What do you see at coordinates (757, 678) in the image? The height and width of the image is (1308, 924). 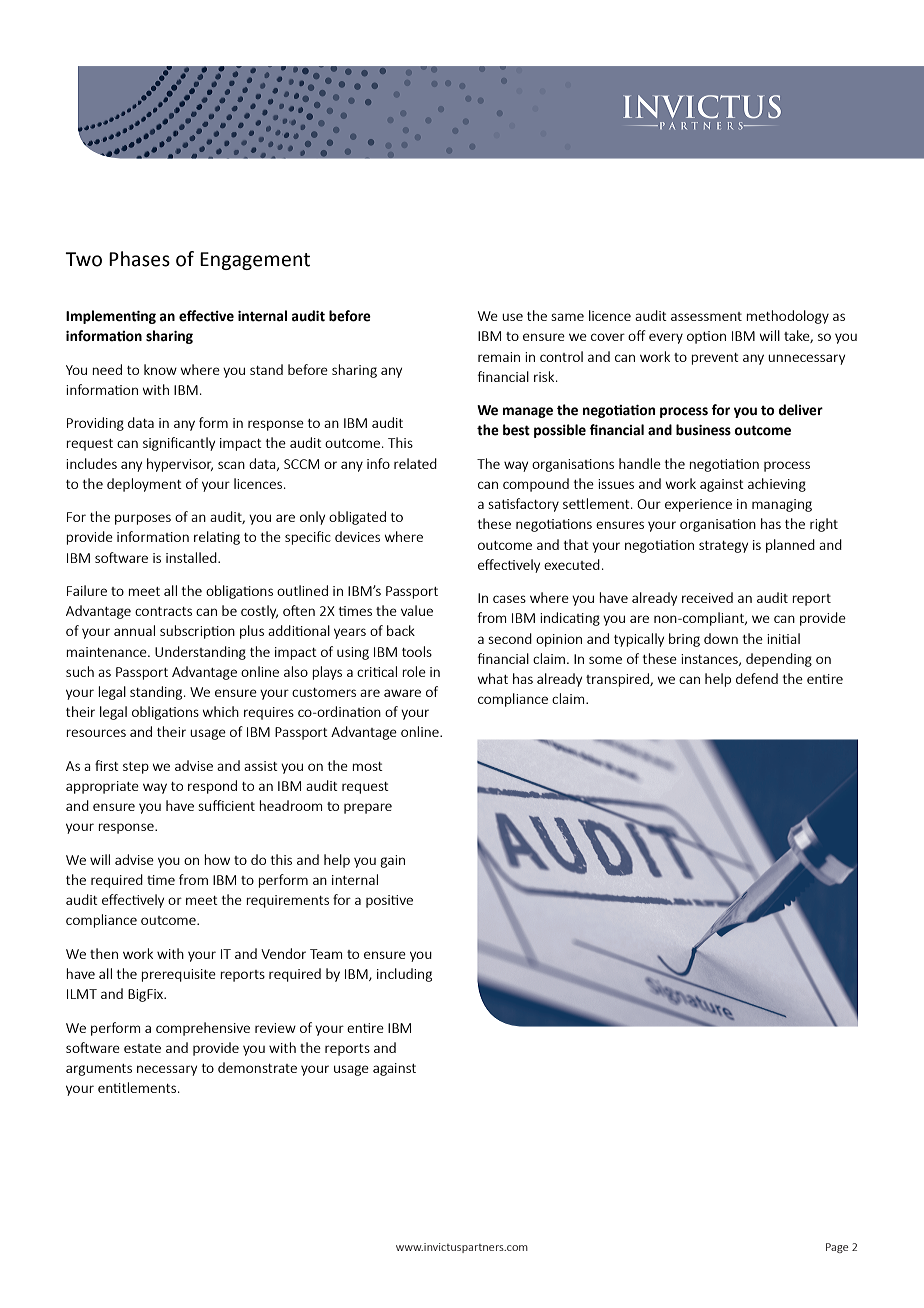 I see `defend` at bounding box center [757, 678].
